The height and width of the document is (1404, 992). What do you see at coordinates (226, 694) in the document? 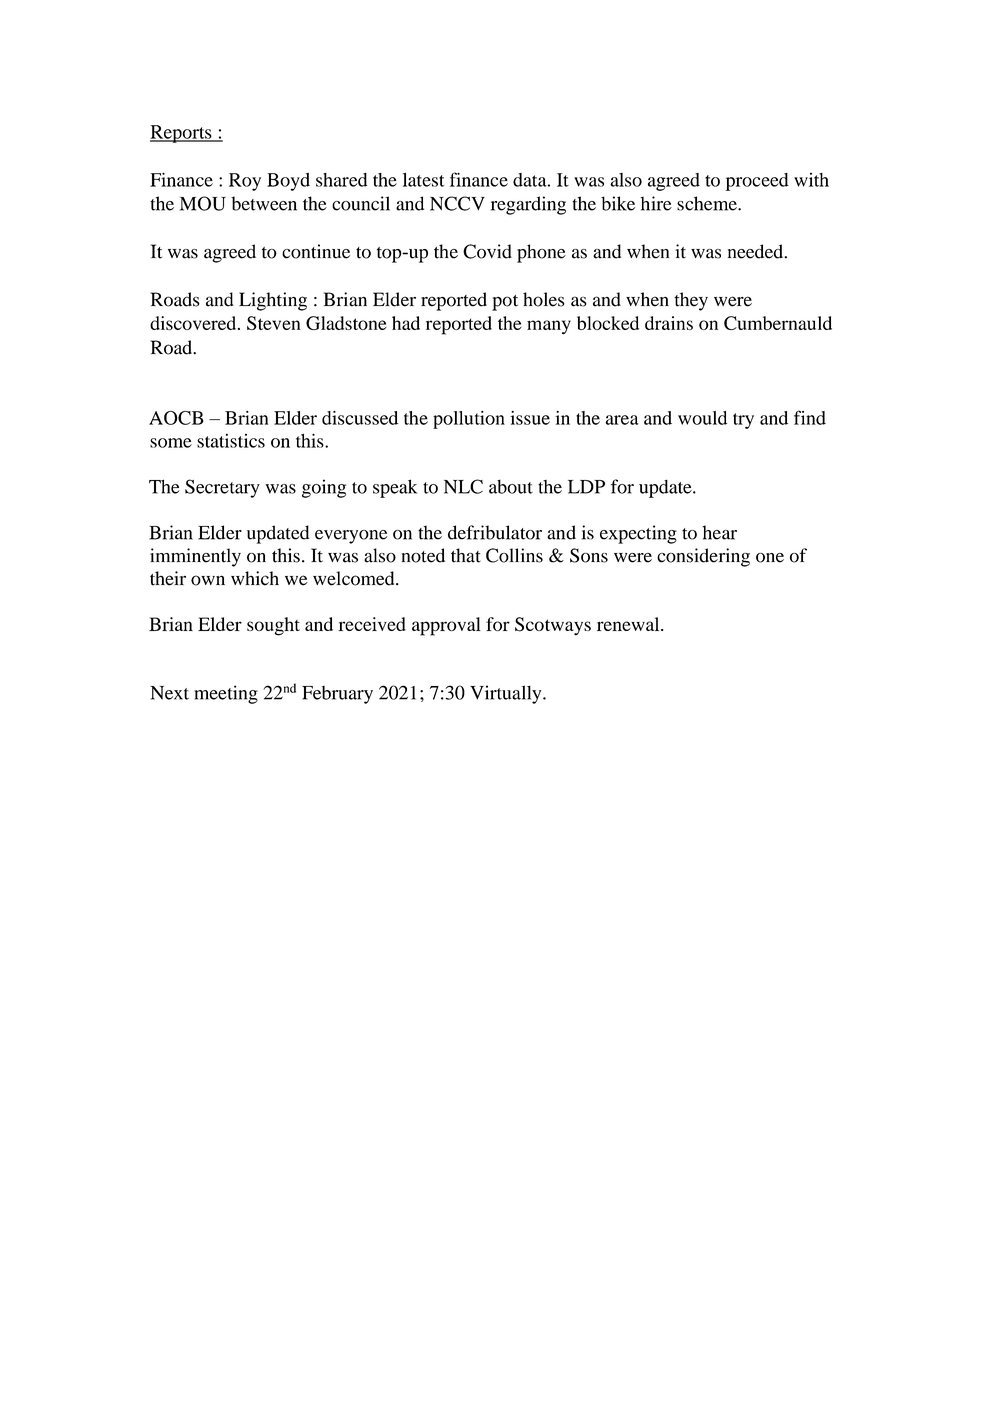
I see `meeting` at bounding box center [226, 694].
